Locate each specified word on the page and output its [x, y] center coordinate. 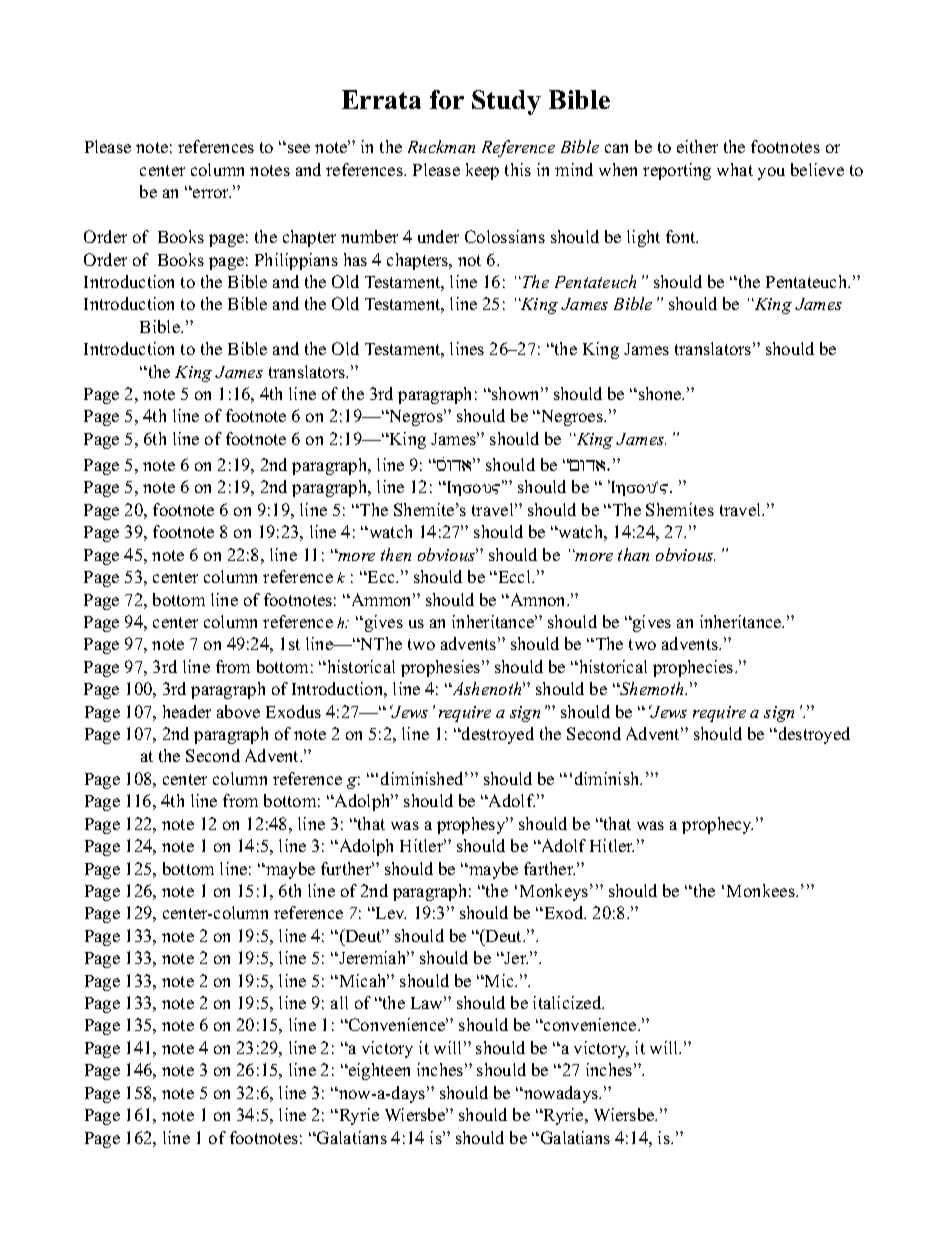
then [396, 554]
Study [506, 102]
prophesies [442, 668]
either [697, 146]
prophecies [694, 668]
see [299, 148]
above [238, 711]
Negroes [572, 418]
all [339, 1002]
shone [661, 393]
